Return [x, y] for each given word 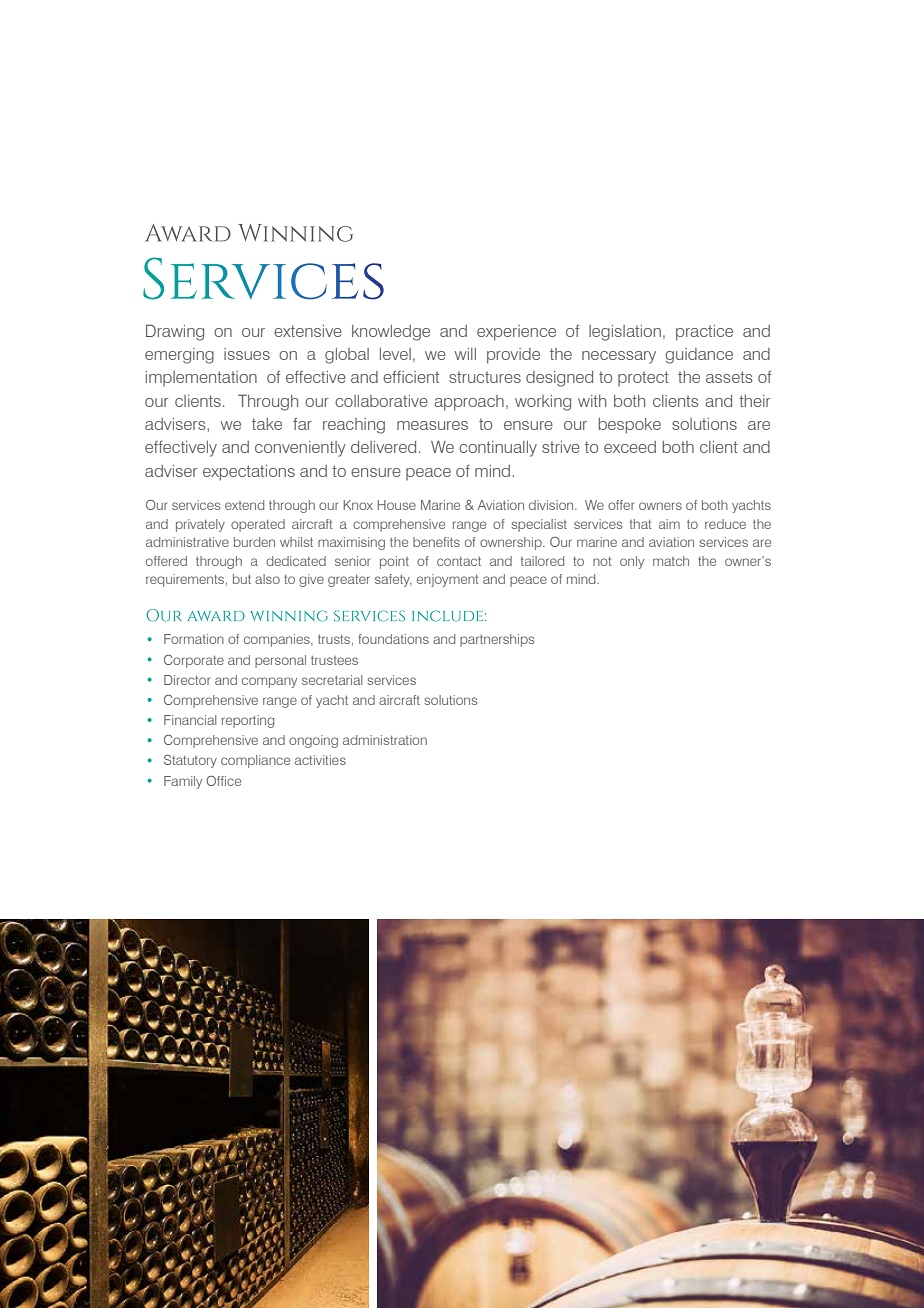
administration [385, 740]
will [465, 354]
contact [459, 561]
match [671, 561]
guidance [699, 356]
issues [247, 354]
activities [320, 760]
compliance [255, 761]
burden [254, 542]
